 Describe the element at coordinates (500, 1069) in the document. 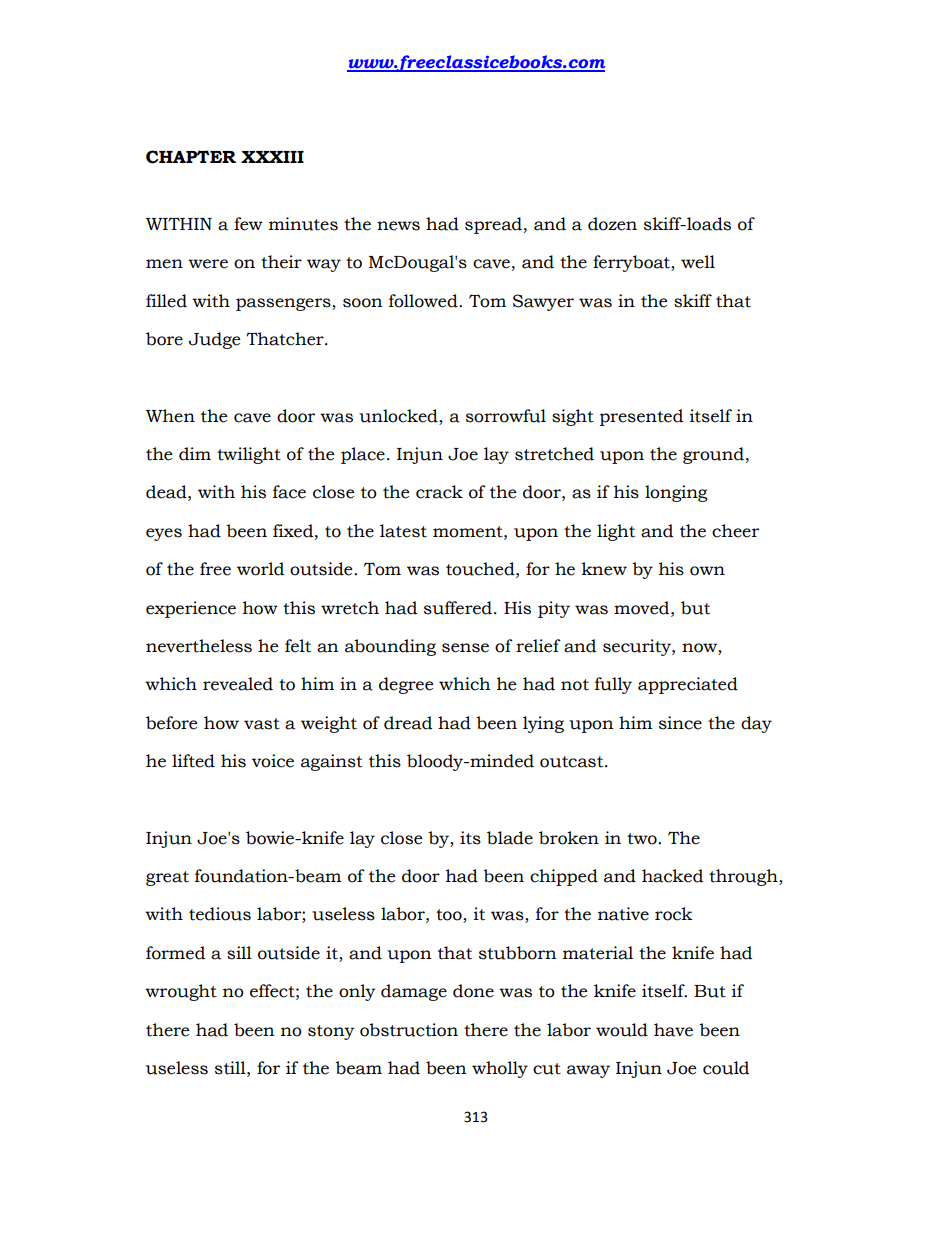

I see `wholly` at that location.
